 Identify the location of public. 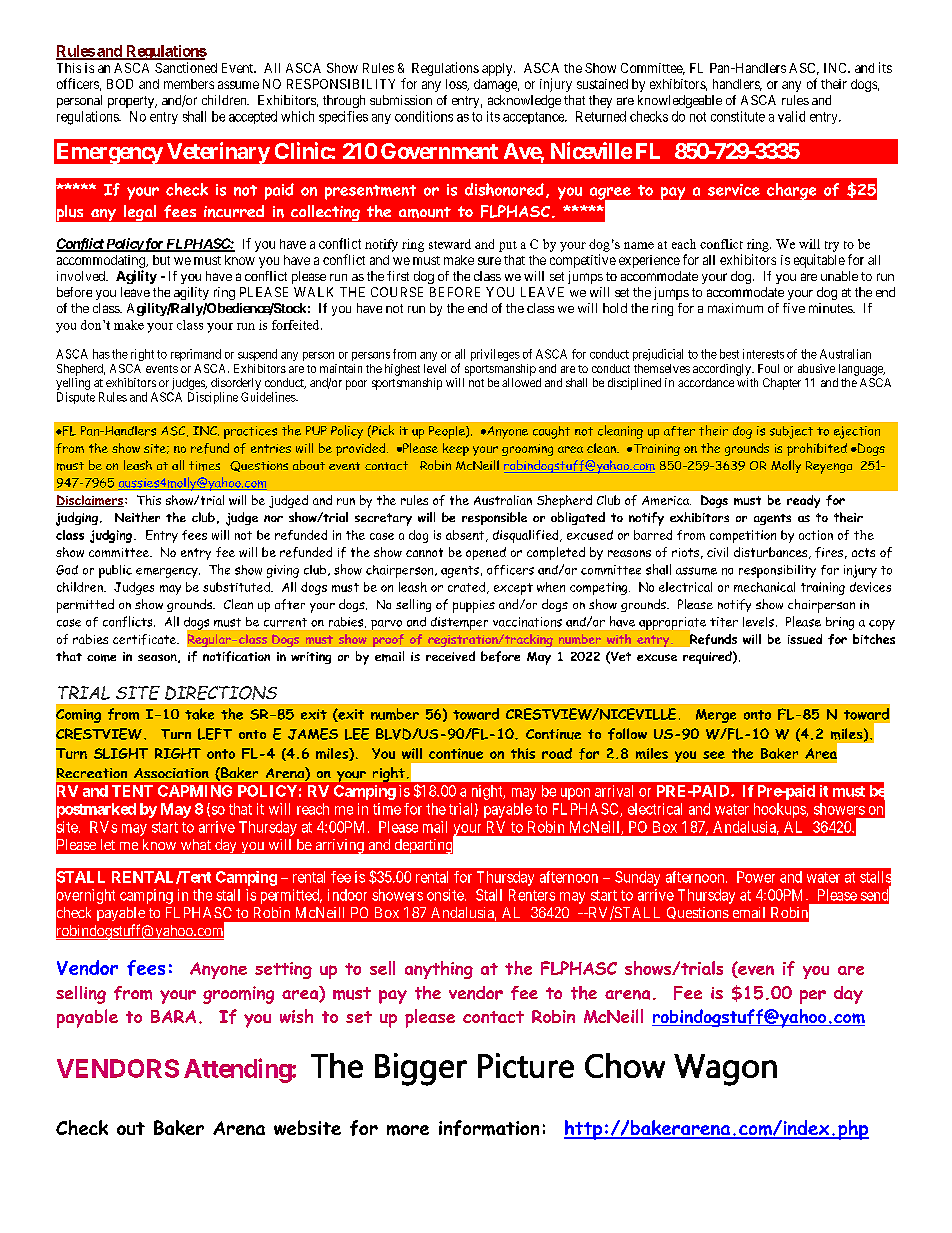
(115, 571).
